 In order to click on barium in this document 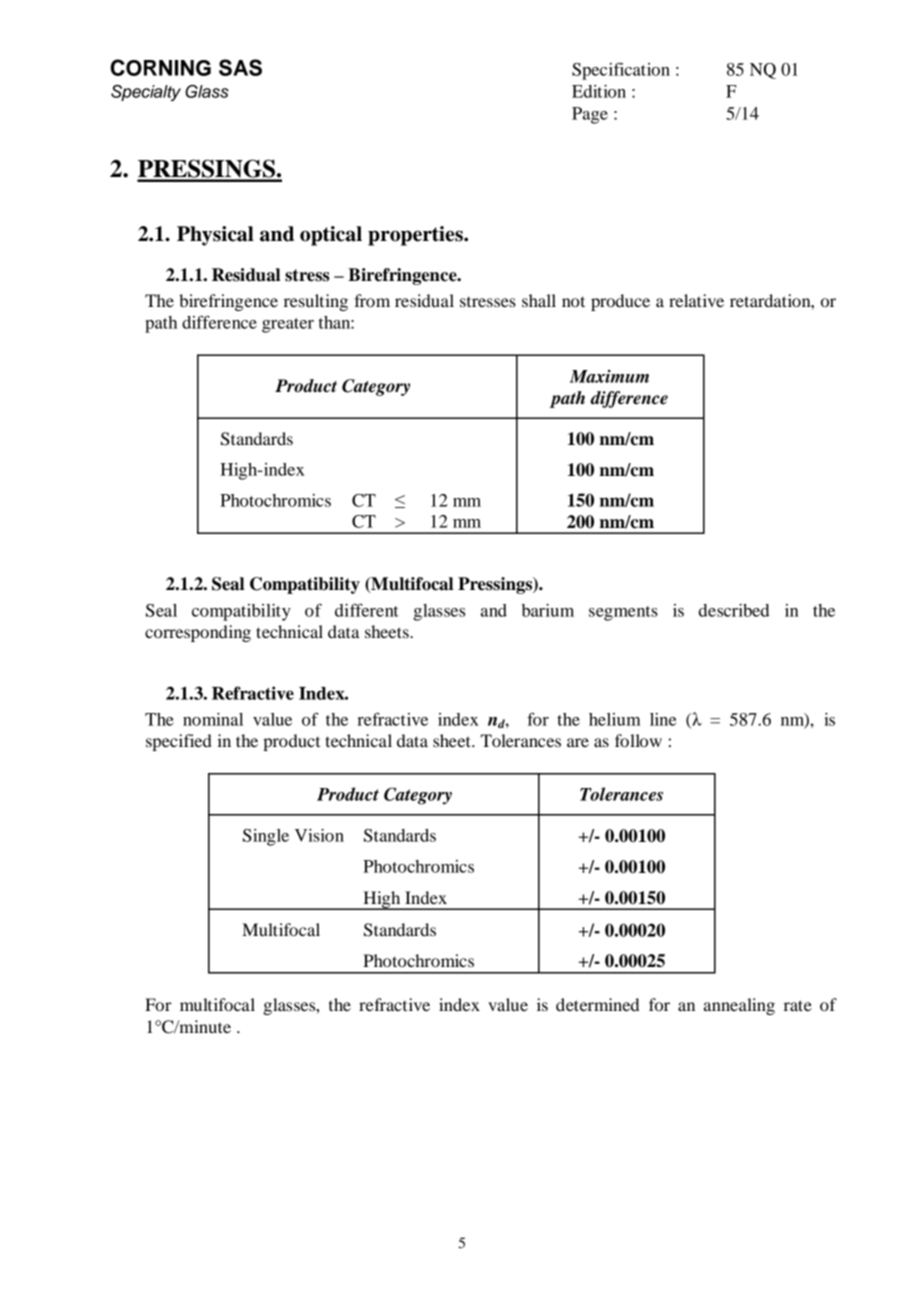, I will do `click(548, 610)`.
